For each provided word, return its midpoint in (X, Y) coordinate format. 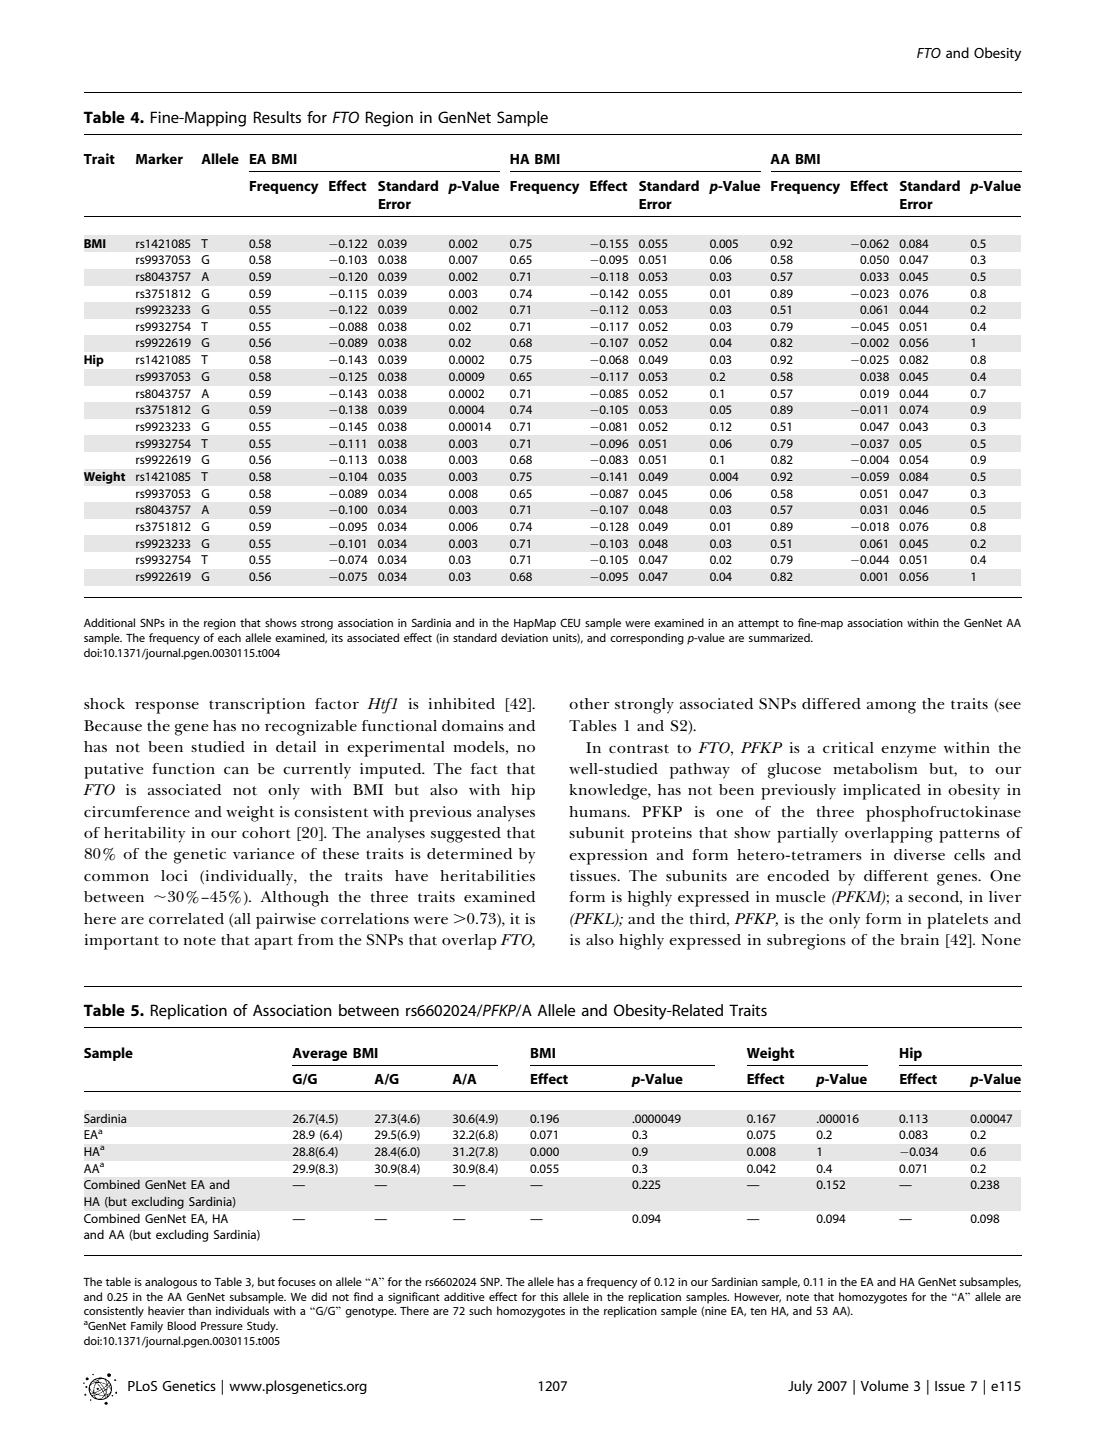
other (589, 704)
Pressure (222, 1326)
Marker (159, 158)
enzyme (908, 752)
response (167, 708)
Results (277, 117)
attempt (758, 625)
